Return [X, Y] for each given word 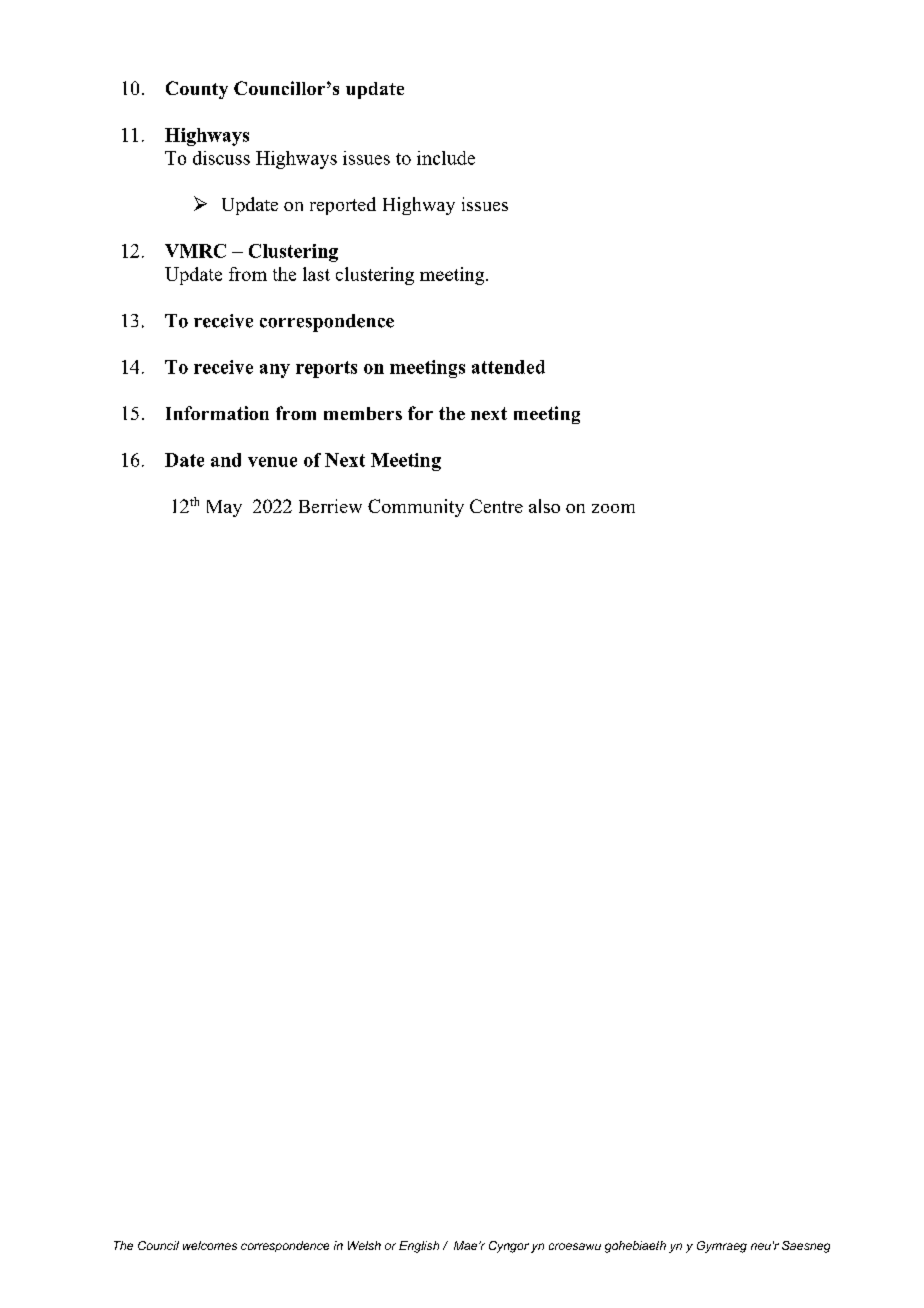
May [224, 508]
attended [508, 367]
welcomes [210, 1245]
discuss [221, 158]
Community [416, 508]
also [544, 506]
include [446, 158]
